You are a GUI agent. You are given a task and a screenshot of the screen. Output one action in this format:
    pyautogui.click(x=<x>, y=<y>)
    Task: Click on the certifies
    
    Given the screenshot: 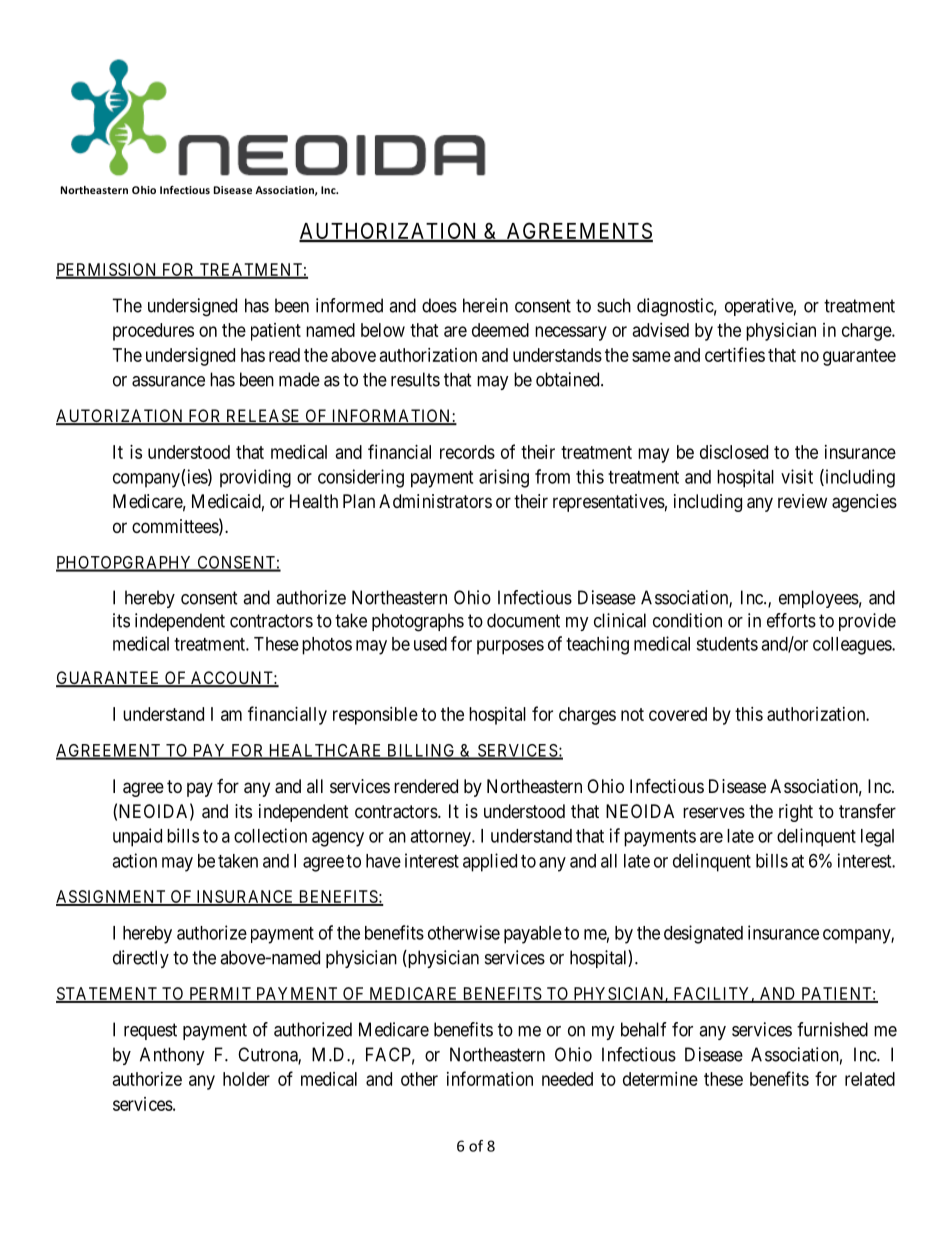 What is the action you would take?
    pyautogui.click(x=735, y=354)
